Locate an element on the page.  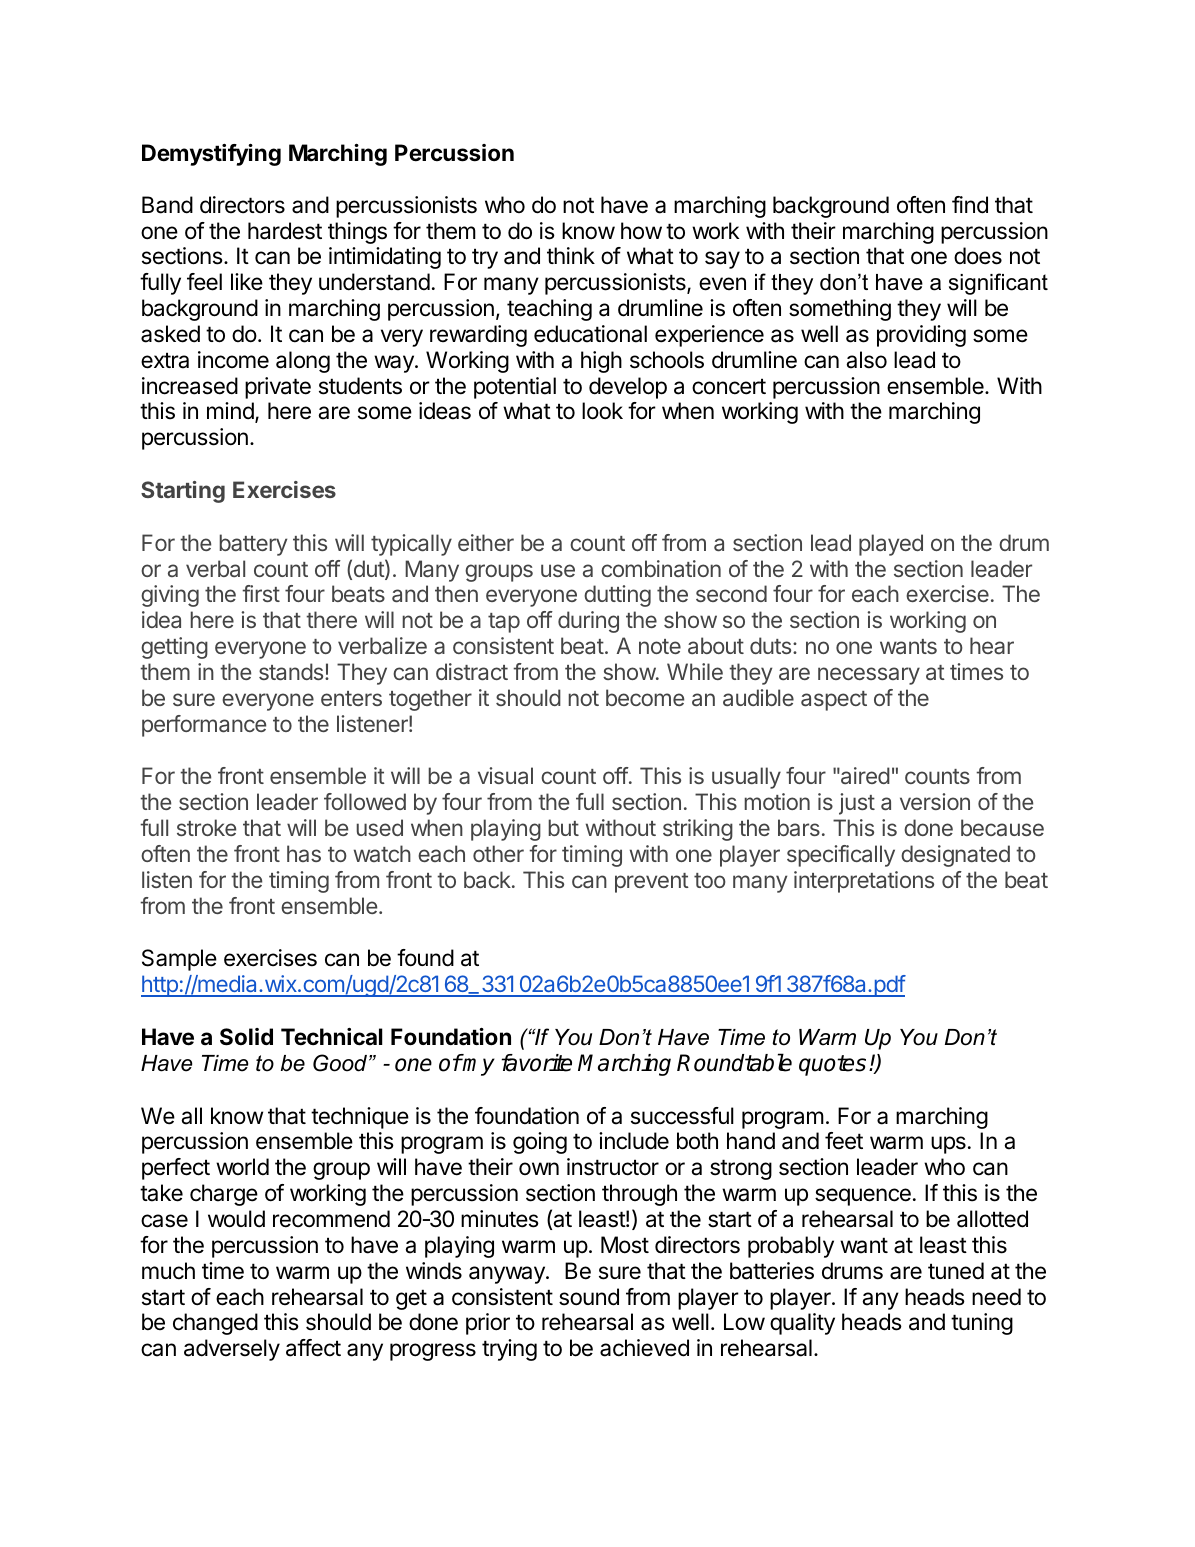
played is located at coordinates (891, 545).
